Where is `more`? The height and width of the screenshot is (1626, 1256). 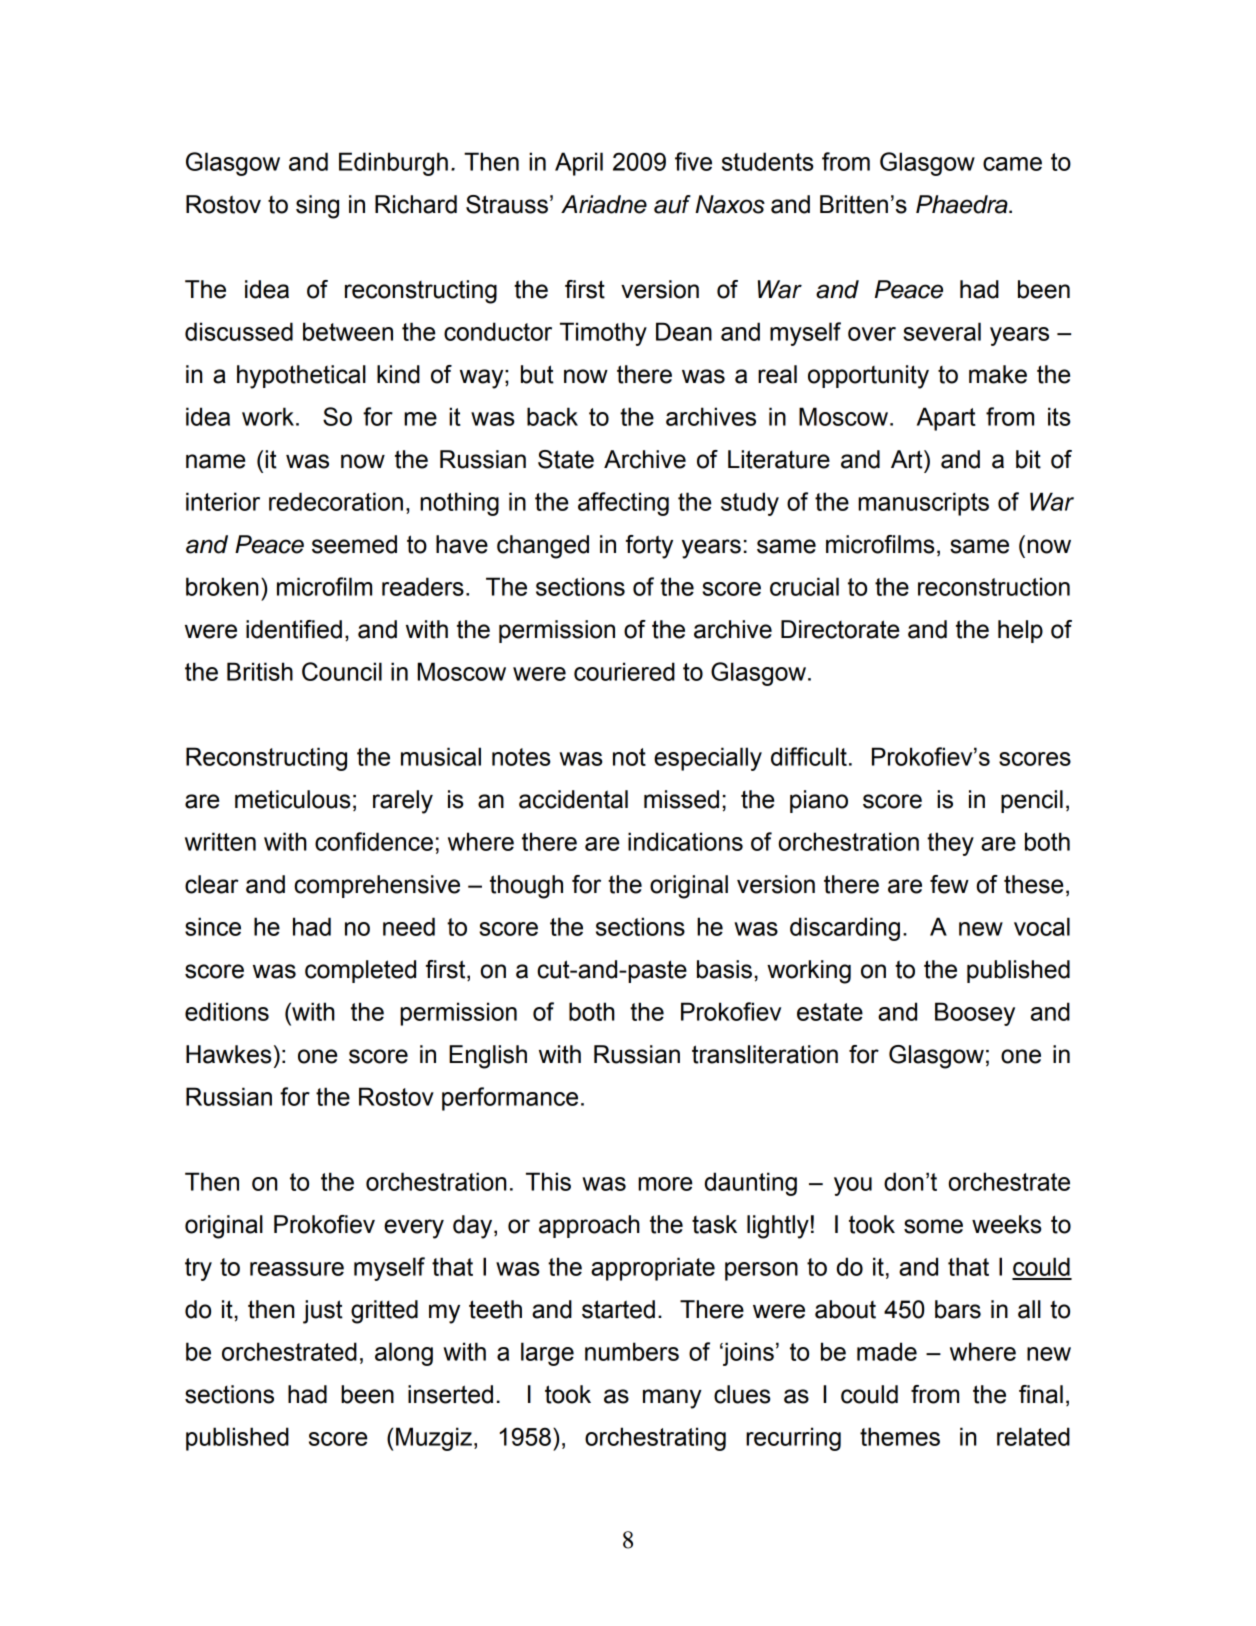 more is located at coordinates (665, 1184).
